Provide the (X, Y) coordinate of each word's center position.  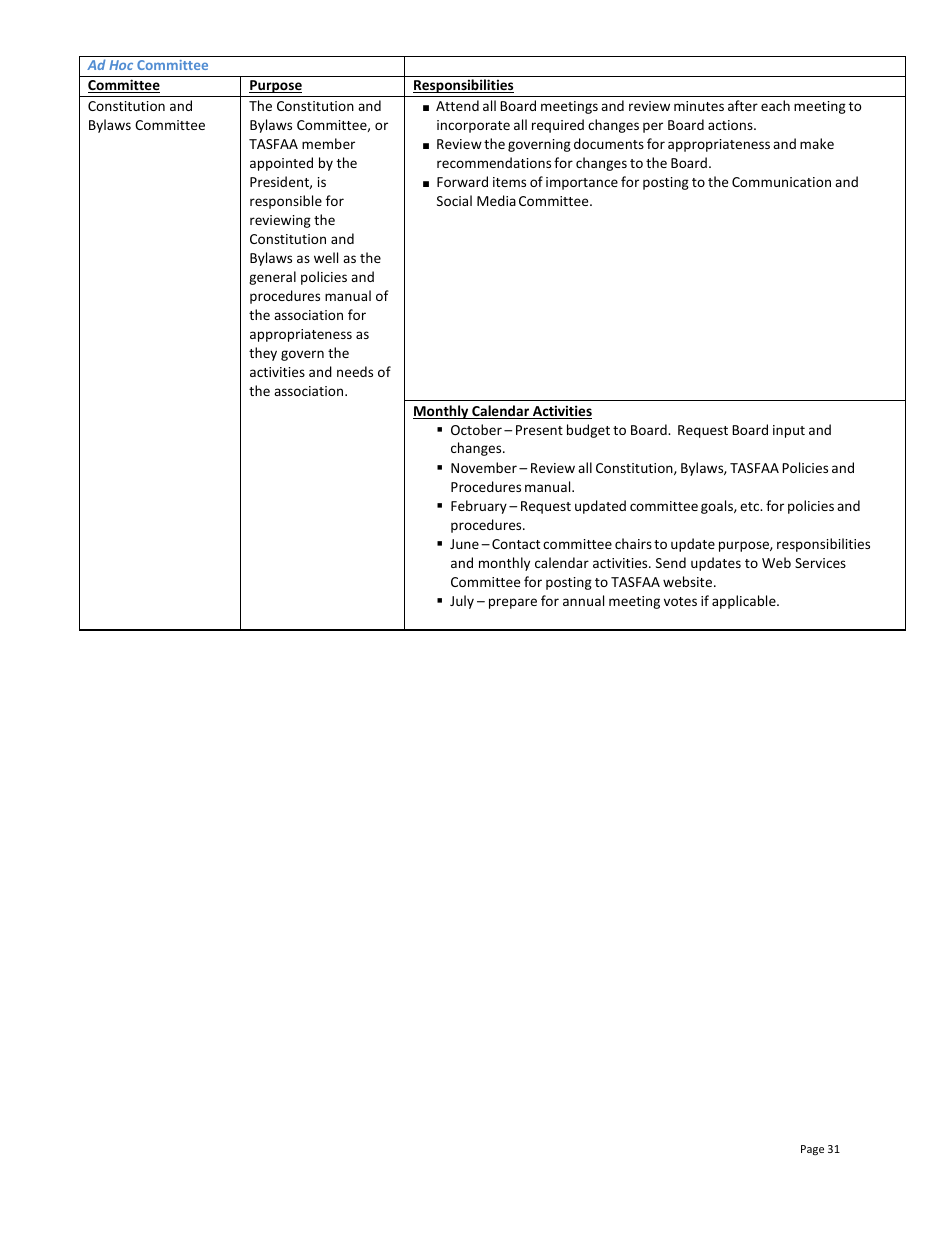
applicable (745, 602)
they (263, 354)
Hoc (121, 65)
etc (751, 506)
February (479, 507)
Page (812, 1150)
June (464, 544)
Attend (457, 105)
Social (454, 200)
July (462, 602)
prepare (513, 603)
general (272, 278)
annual (583, 600)
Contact (516, 544)
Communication (781, 182)
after (743, 105)
